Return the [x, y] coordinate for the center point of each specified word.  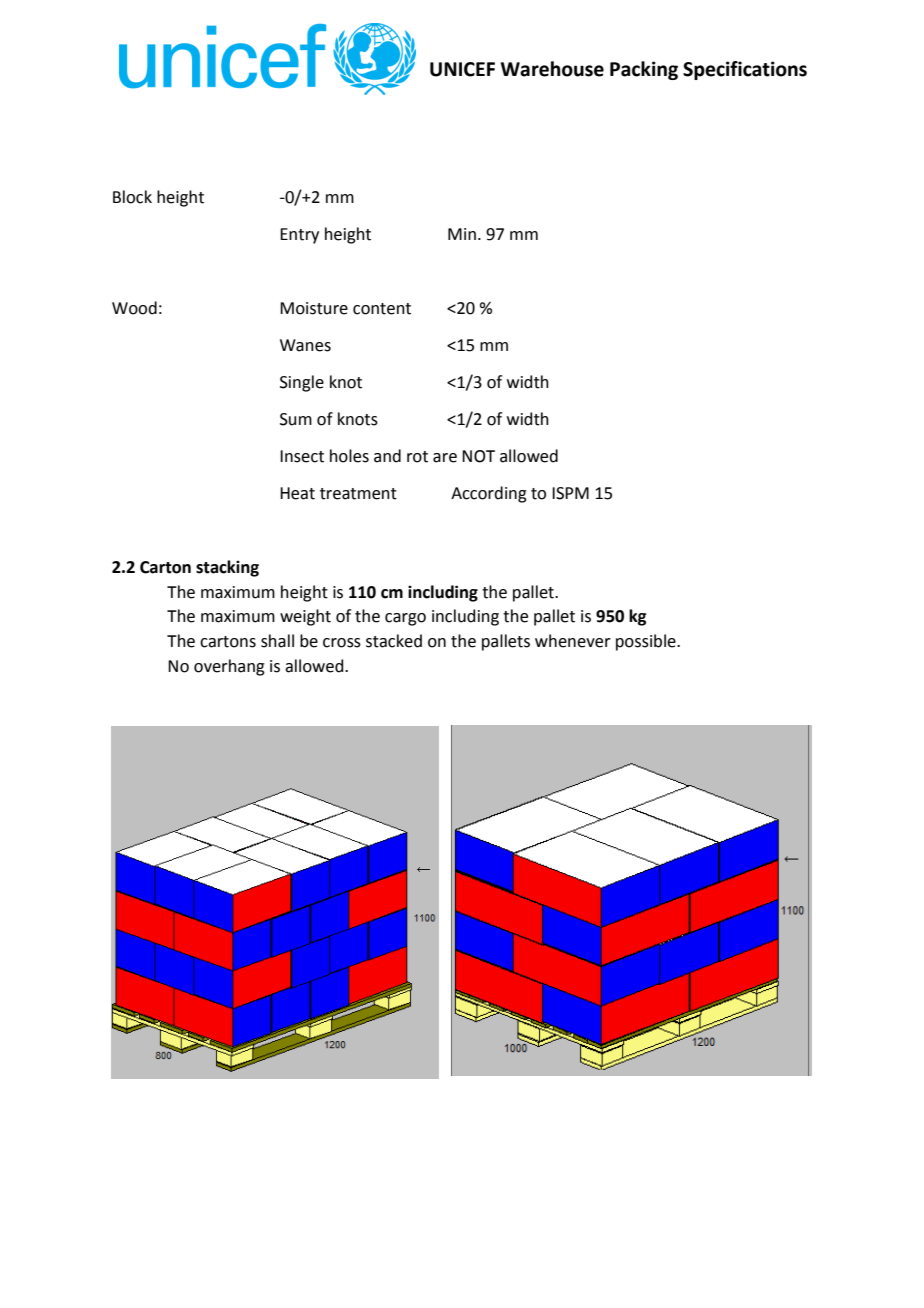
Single [302, 383]
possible [647, 642]
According [489, 494]
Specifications [745, 70]
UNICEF [462, 69]
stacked [394, 641]
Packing [644, 70]
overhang [229, 667]
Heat [297, 493]
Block [132, 197]
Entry [299, 236]
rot [417, 457]
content [382, 309]
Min [462, 234]
